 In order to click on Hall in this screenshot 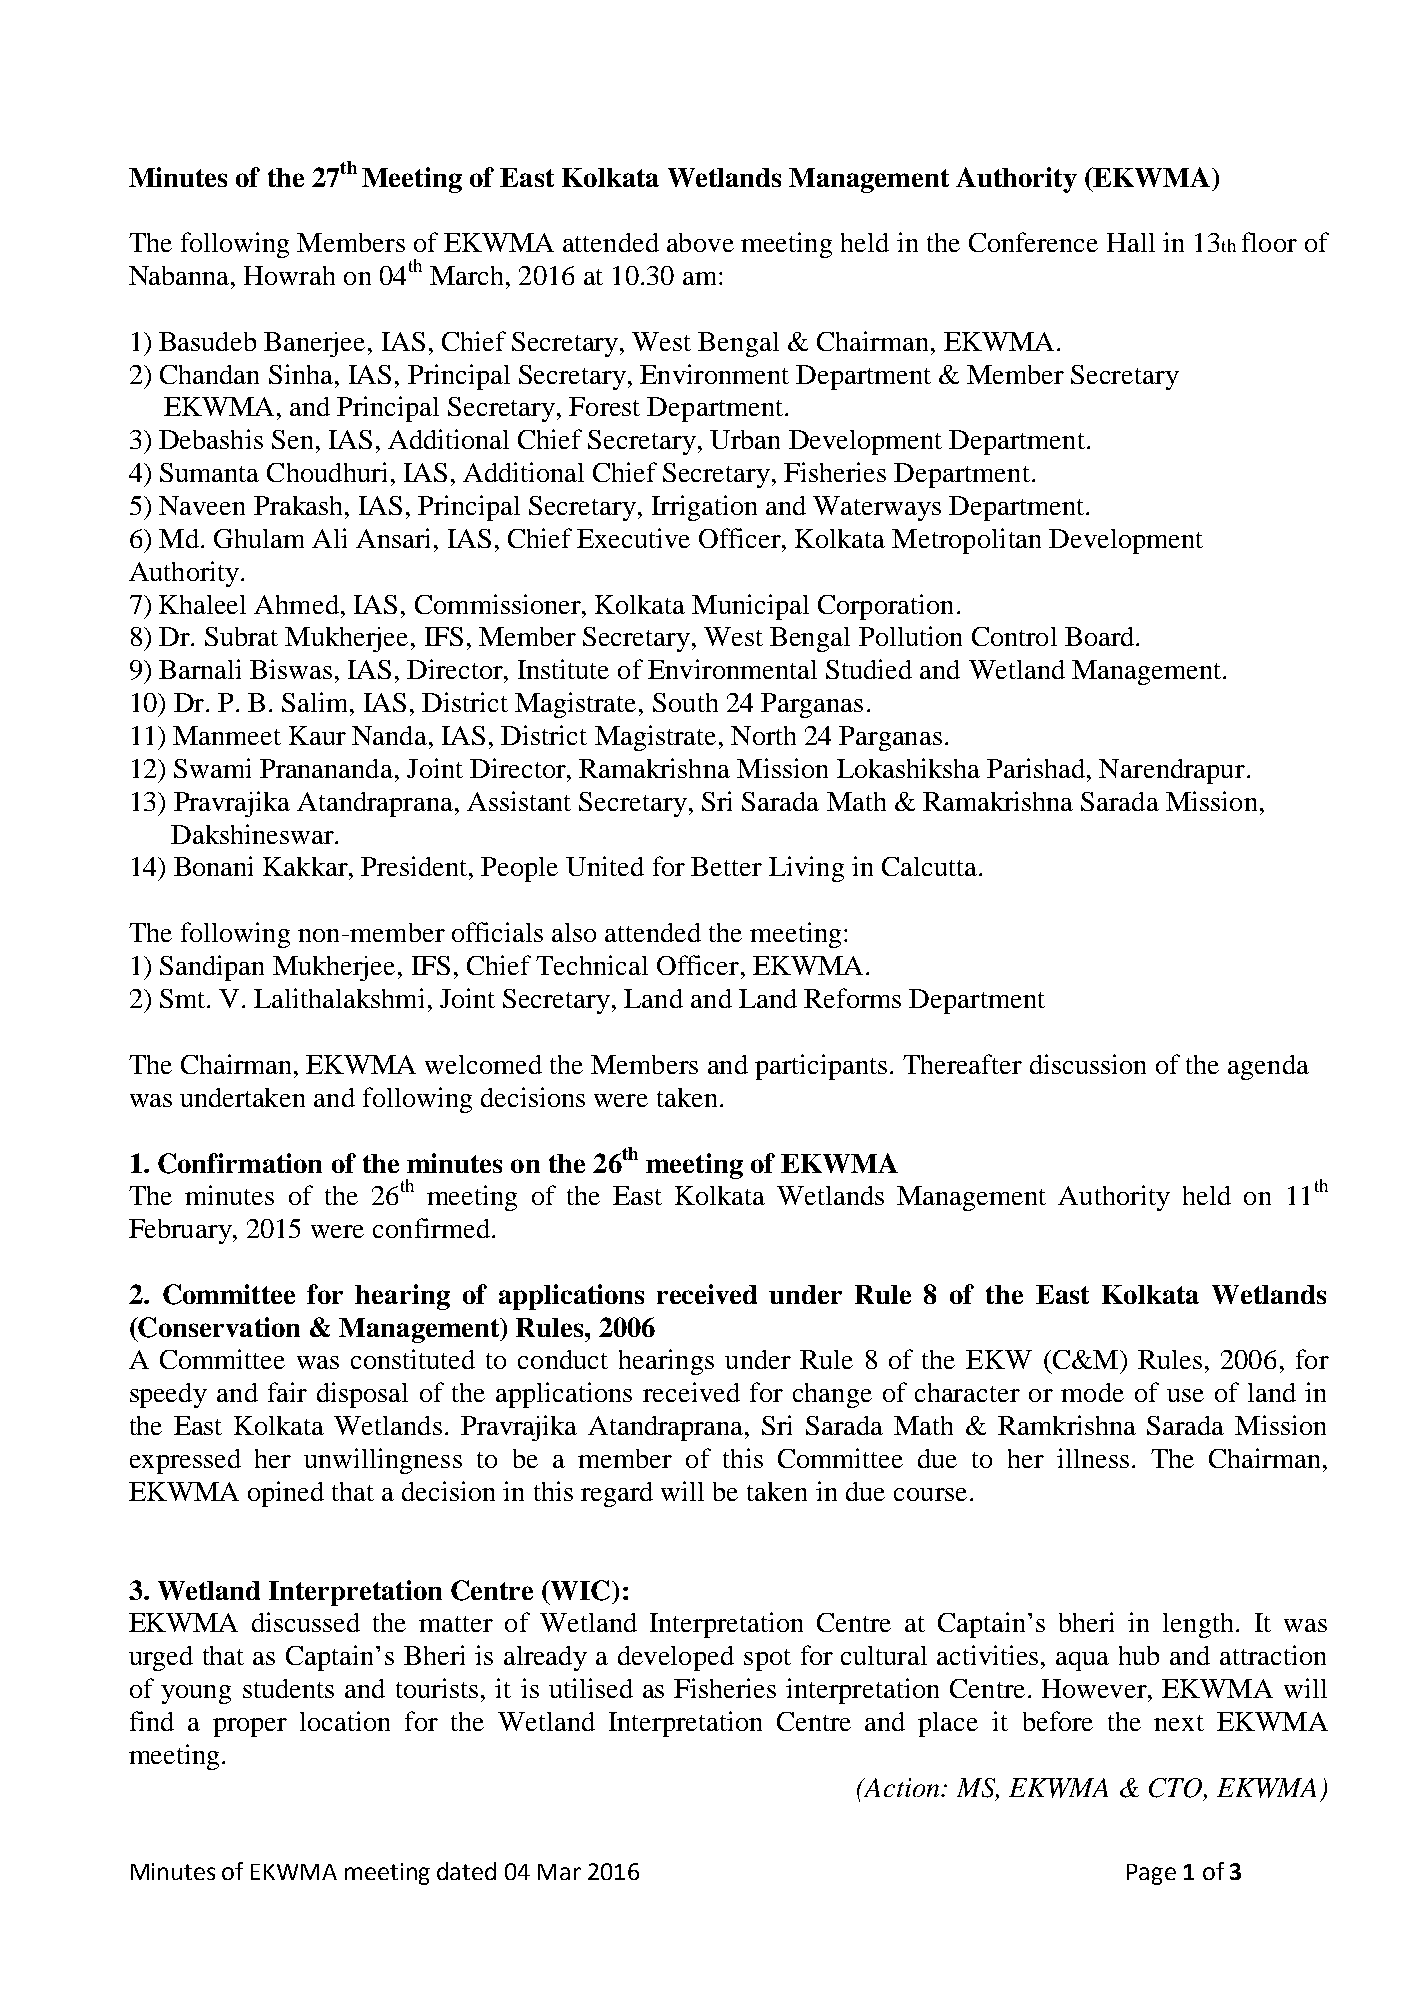, I will do `click(1131, 242)`.
